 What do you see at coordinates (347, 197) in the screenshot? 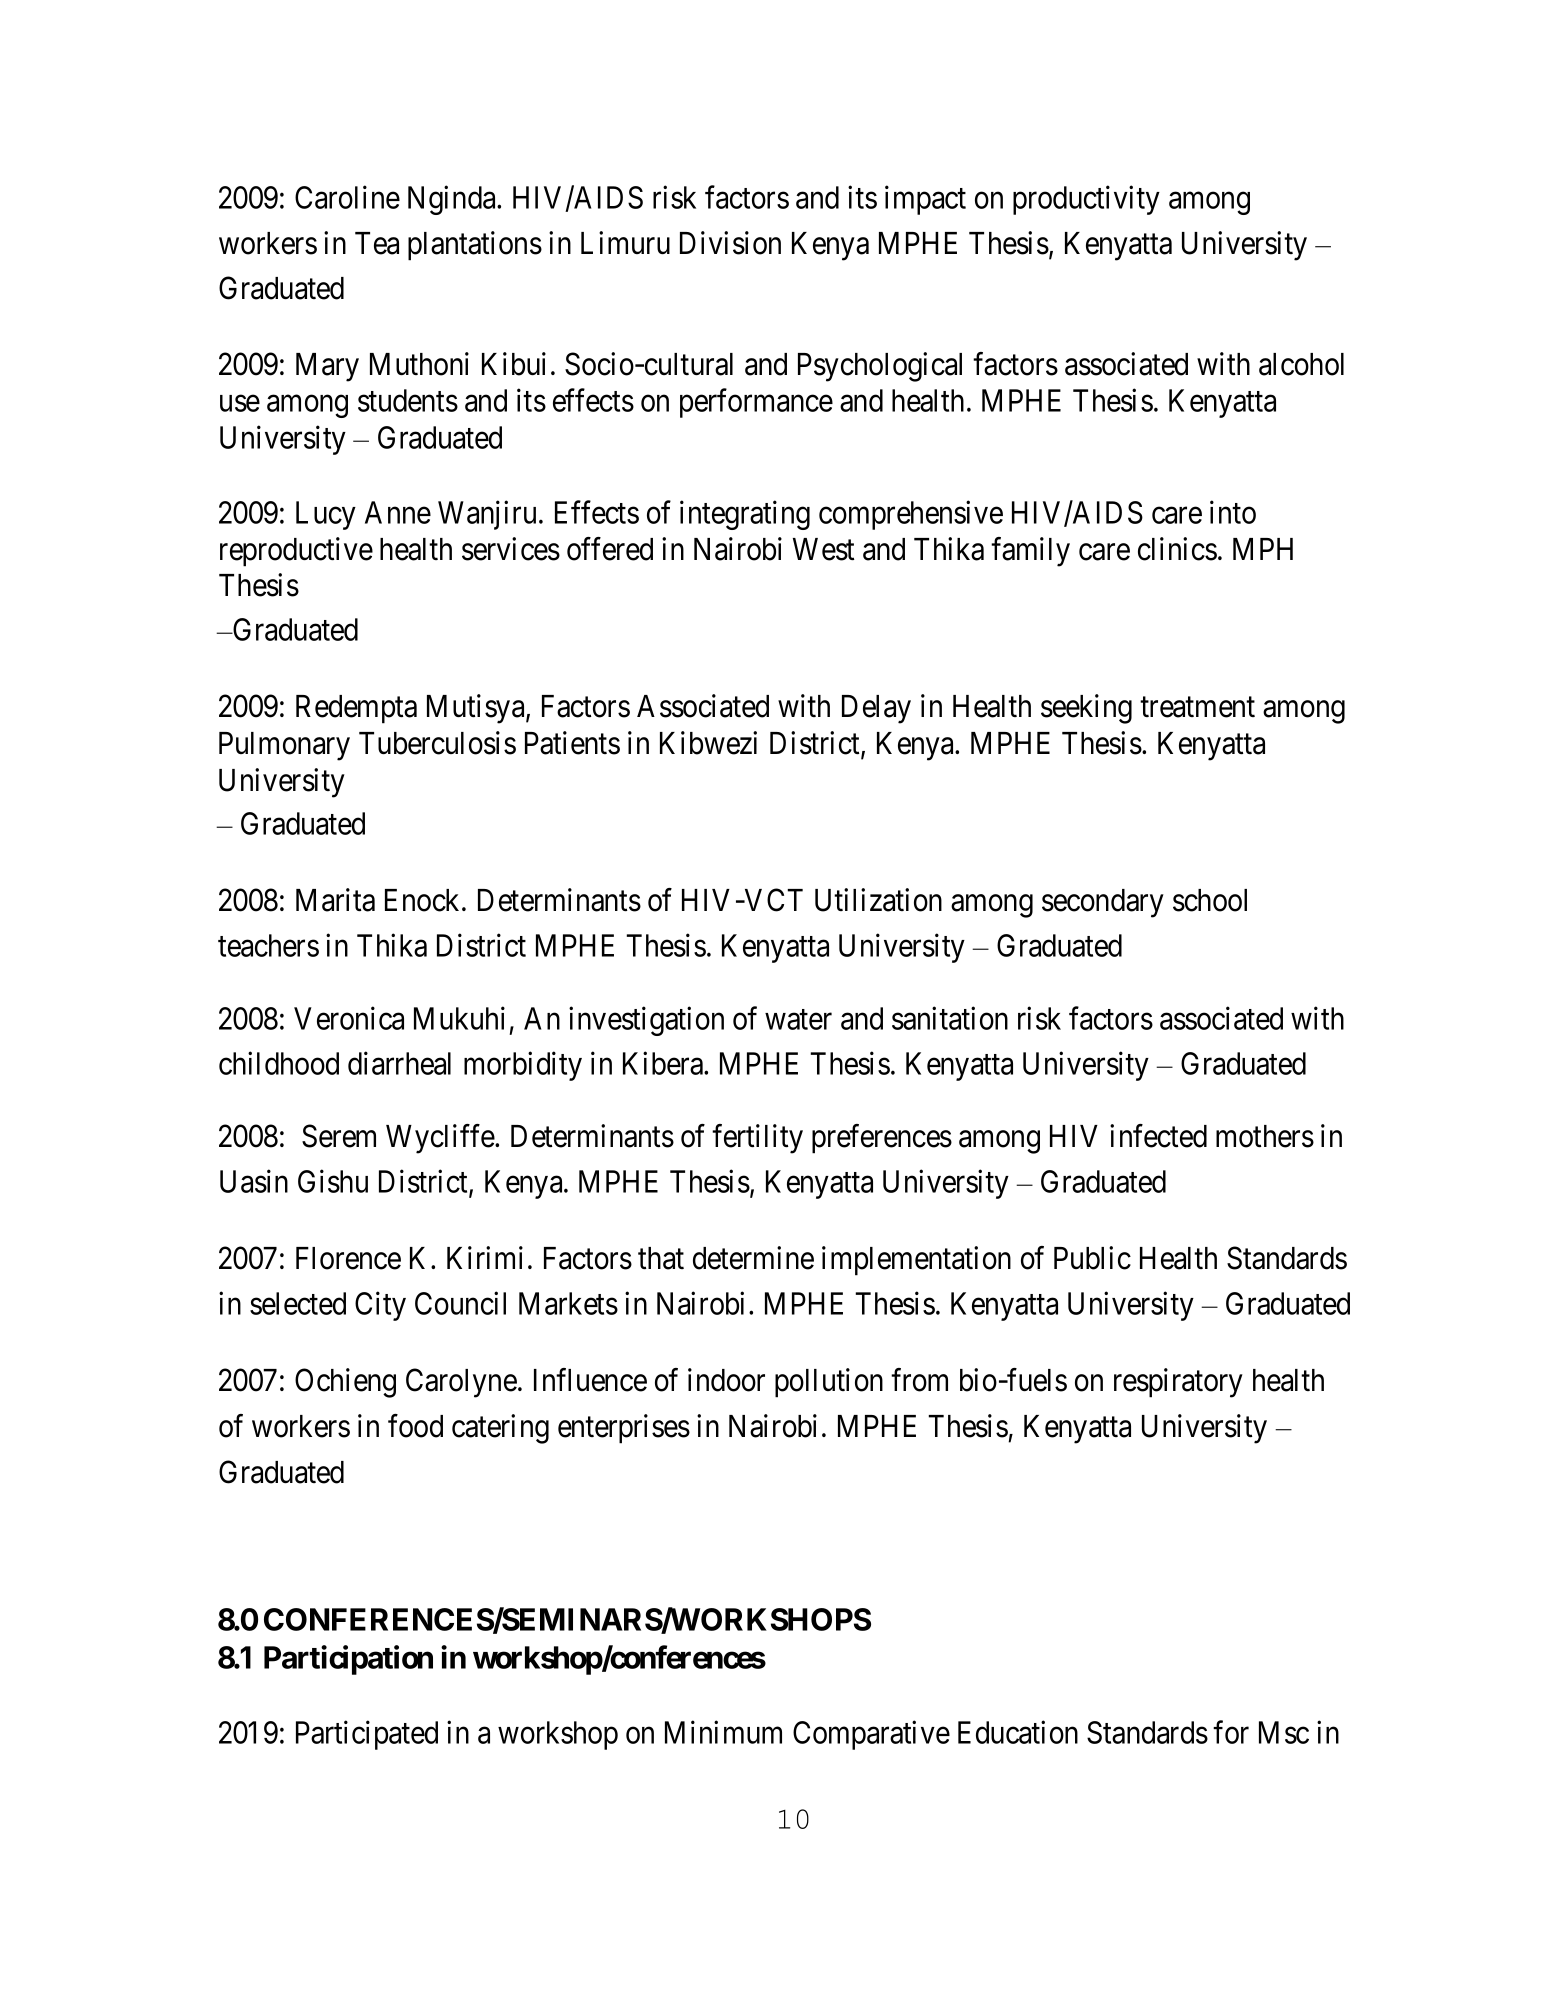
I see `Caroline` at bounding box center [347, 197].
